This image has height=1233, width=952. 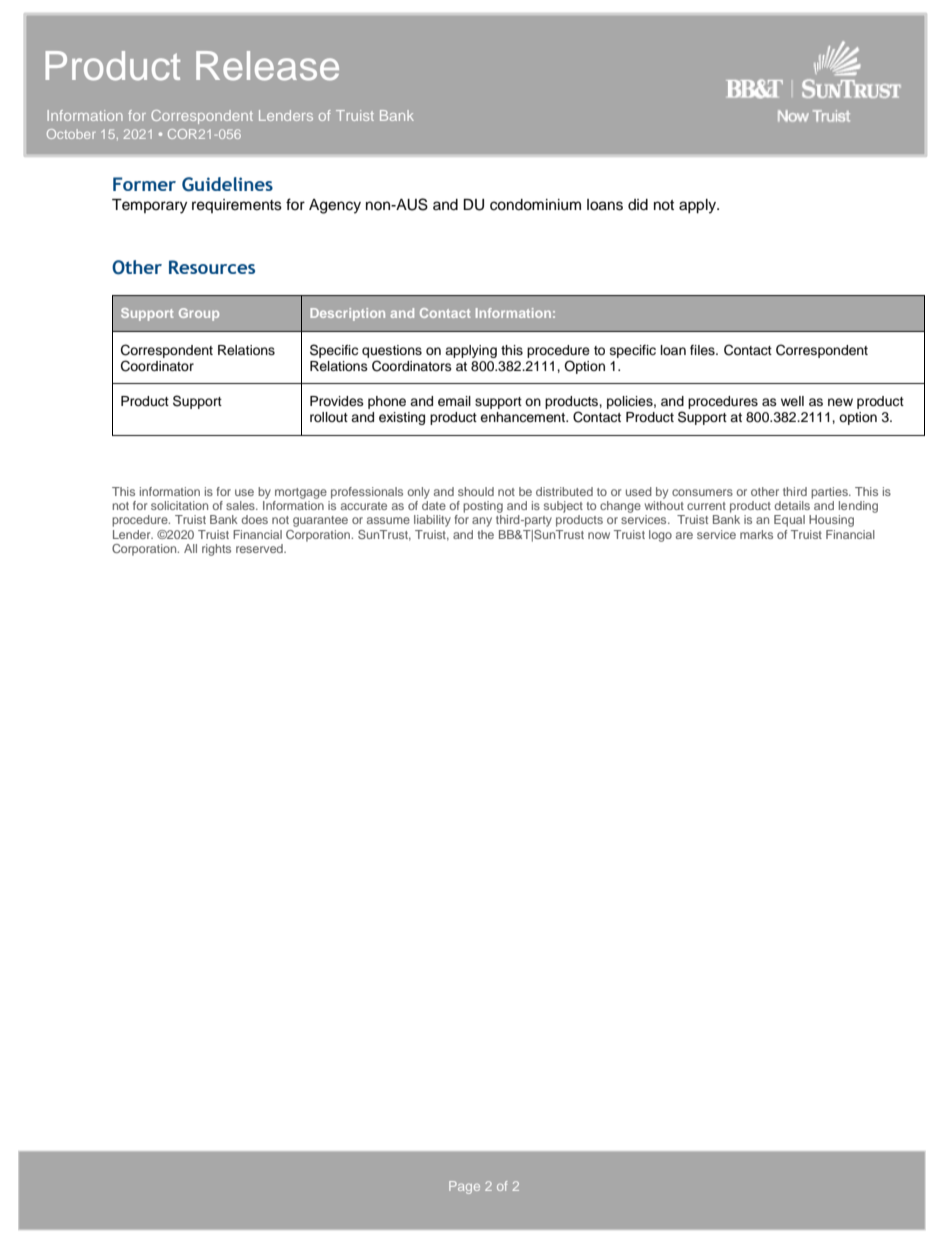 What do you see at coordinates (599, 535) in the image?
I see `now` at bounding box center [599, 535].
